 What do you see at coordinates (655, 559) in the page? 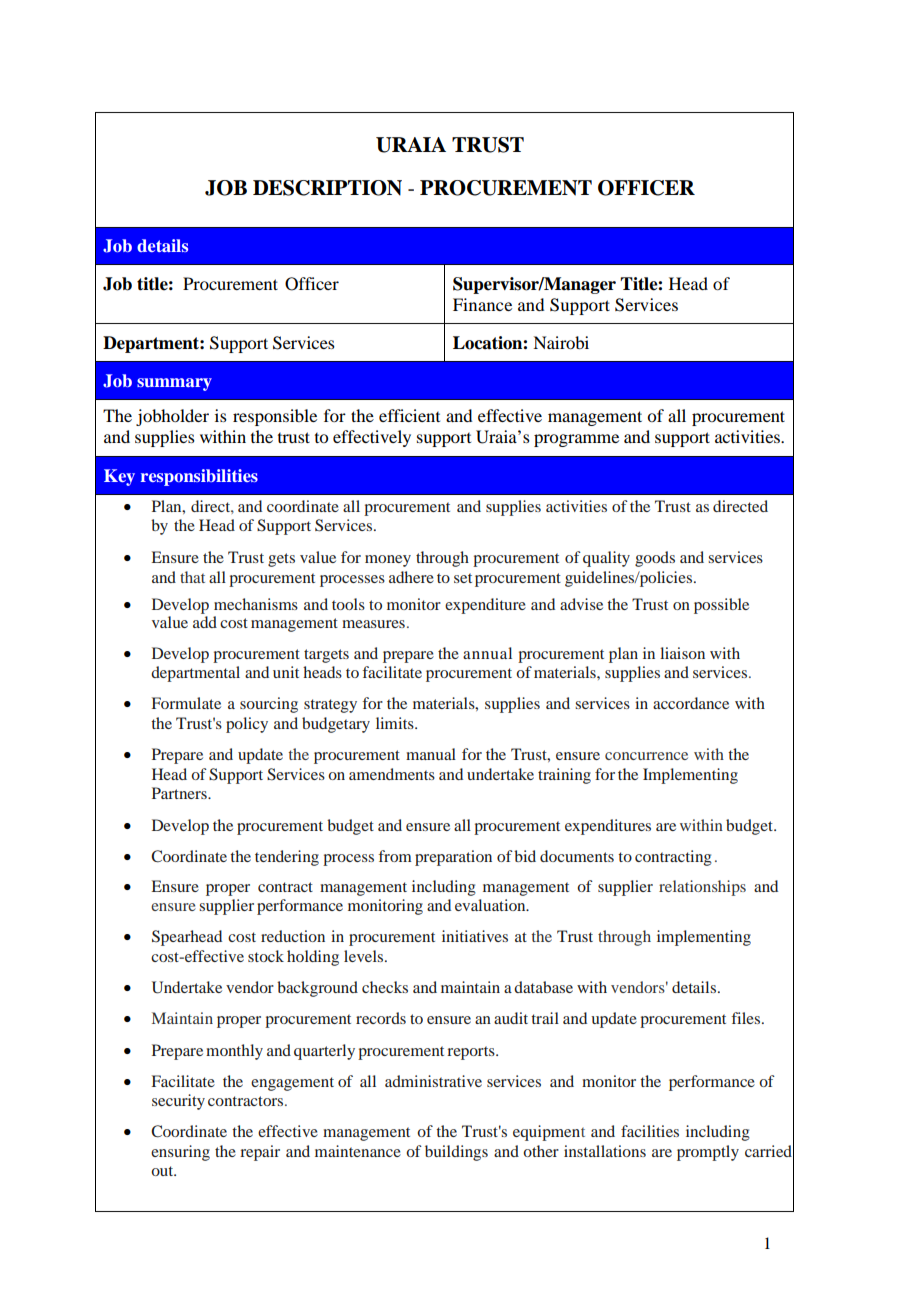
I see `goods` at bounding box center [655, 559].
